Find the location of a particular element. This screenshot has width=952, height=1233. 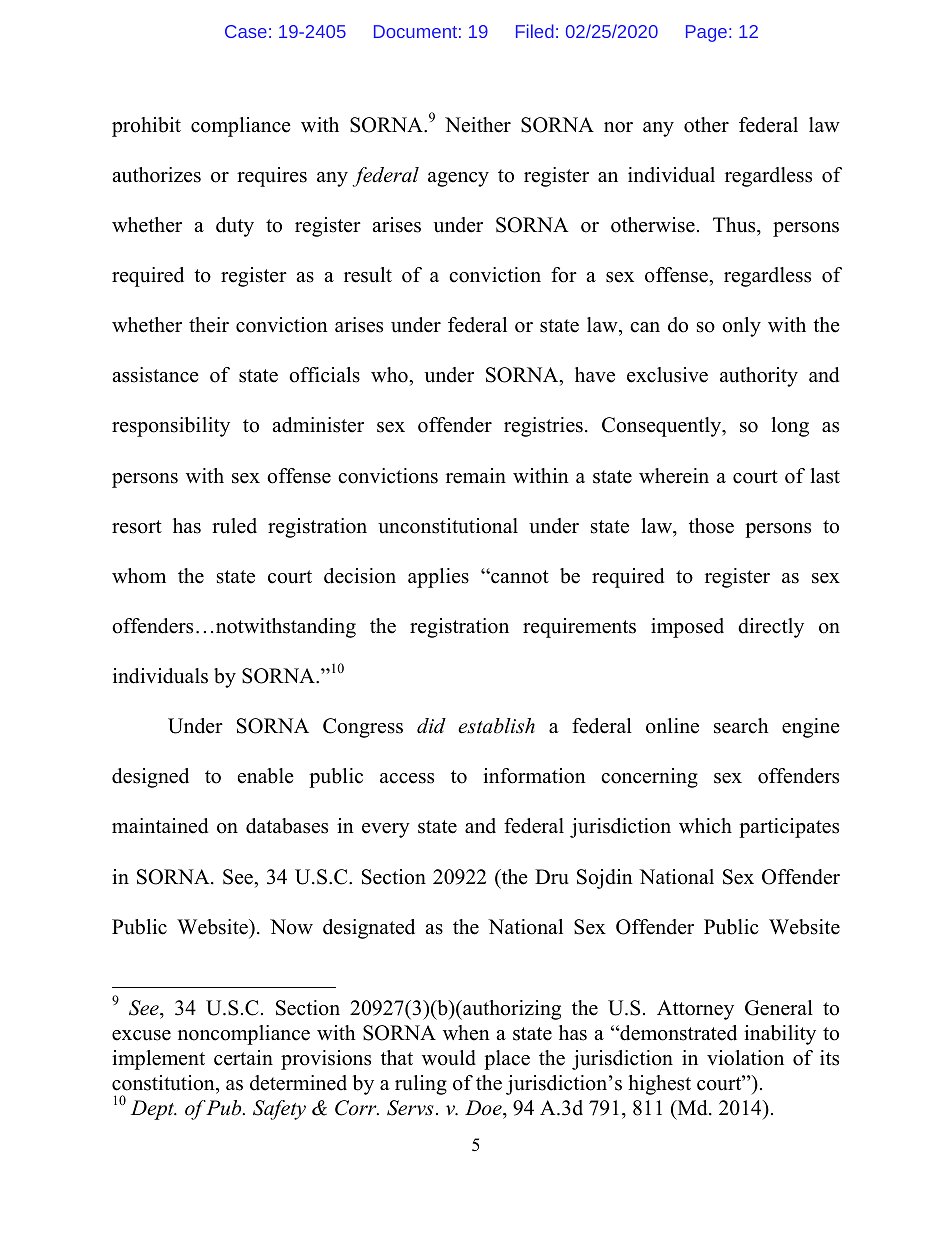

Case is located at coordinates (246, 31).
